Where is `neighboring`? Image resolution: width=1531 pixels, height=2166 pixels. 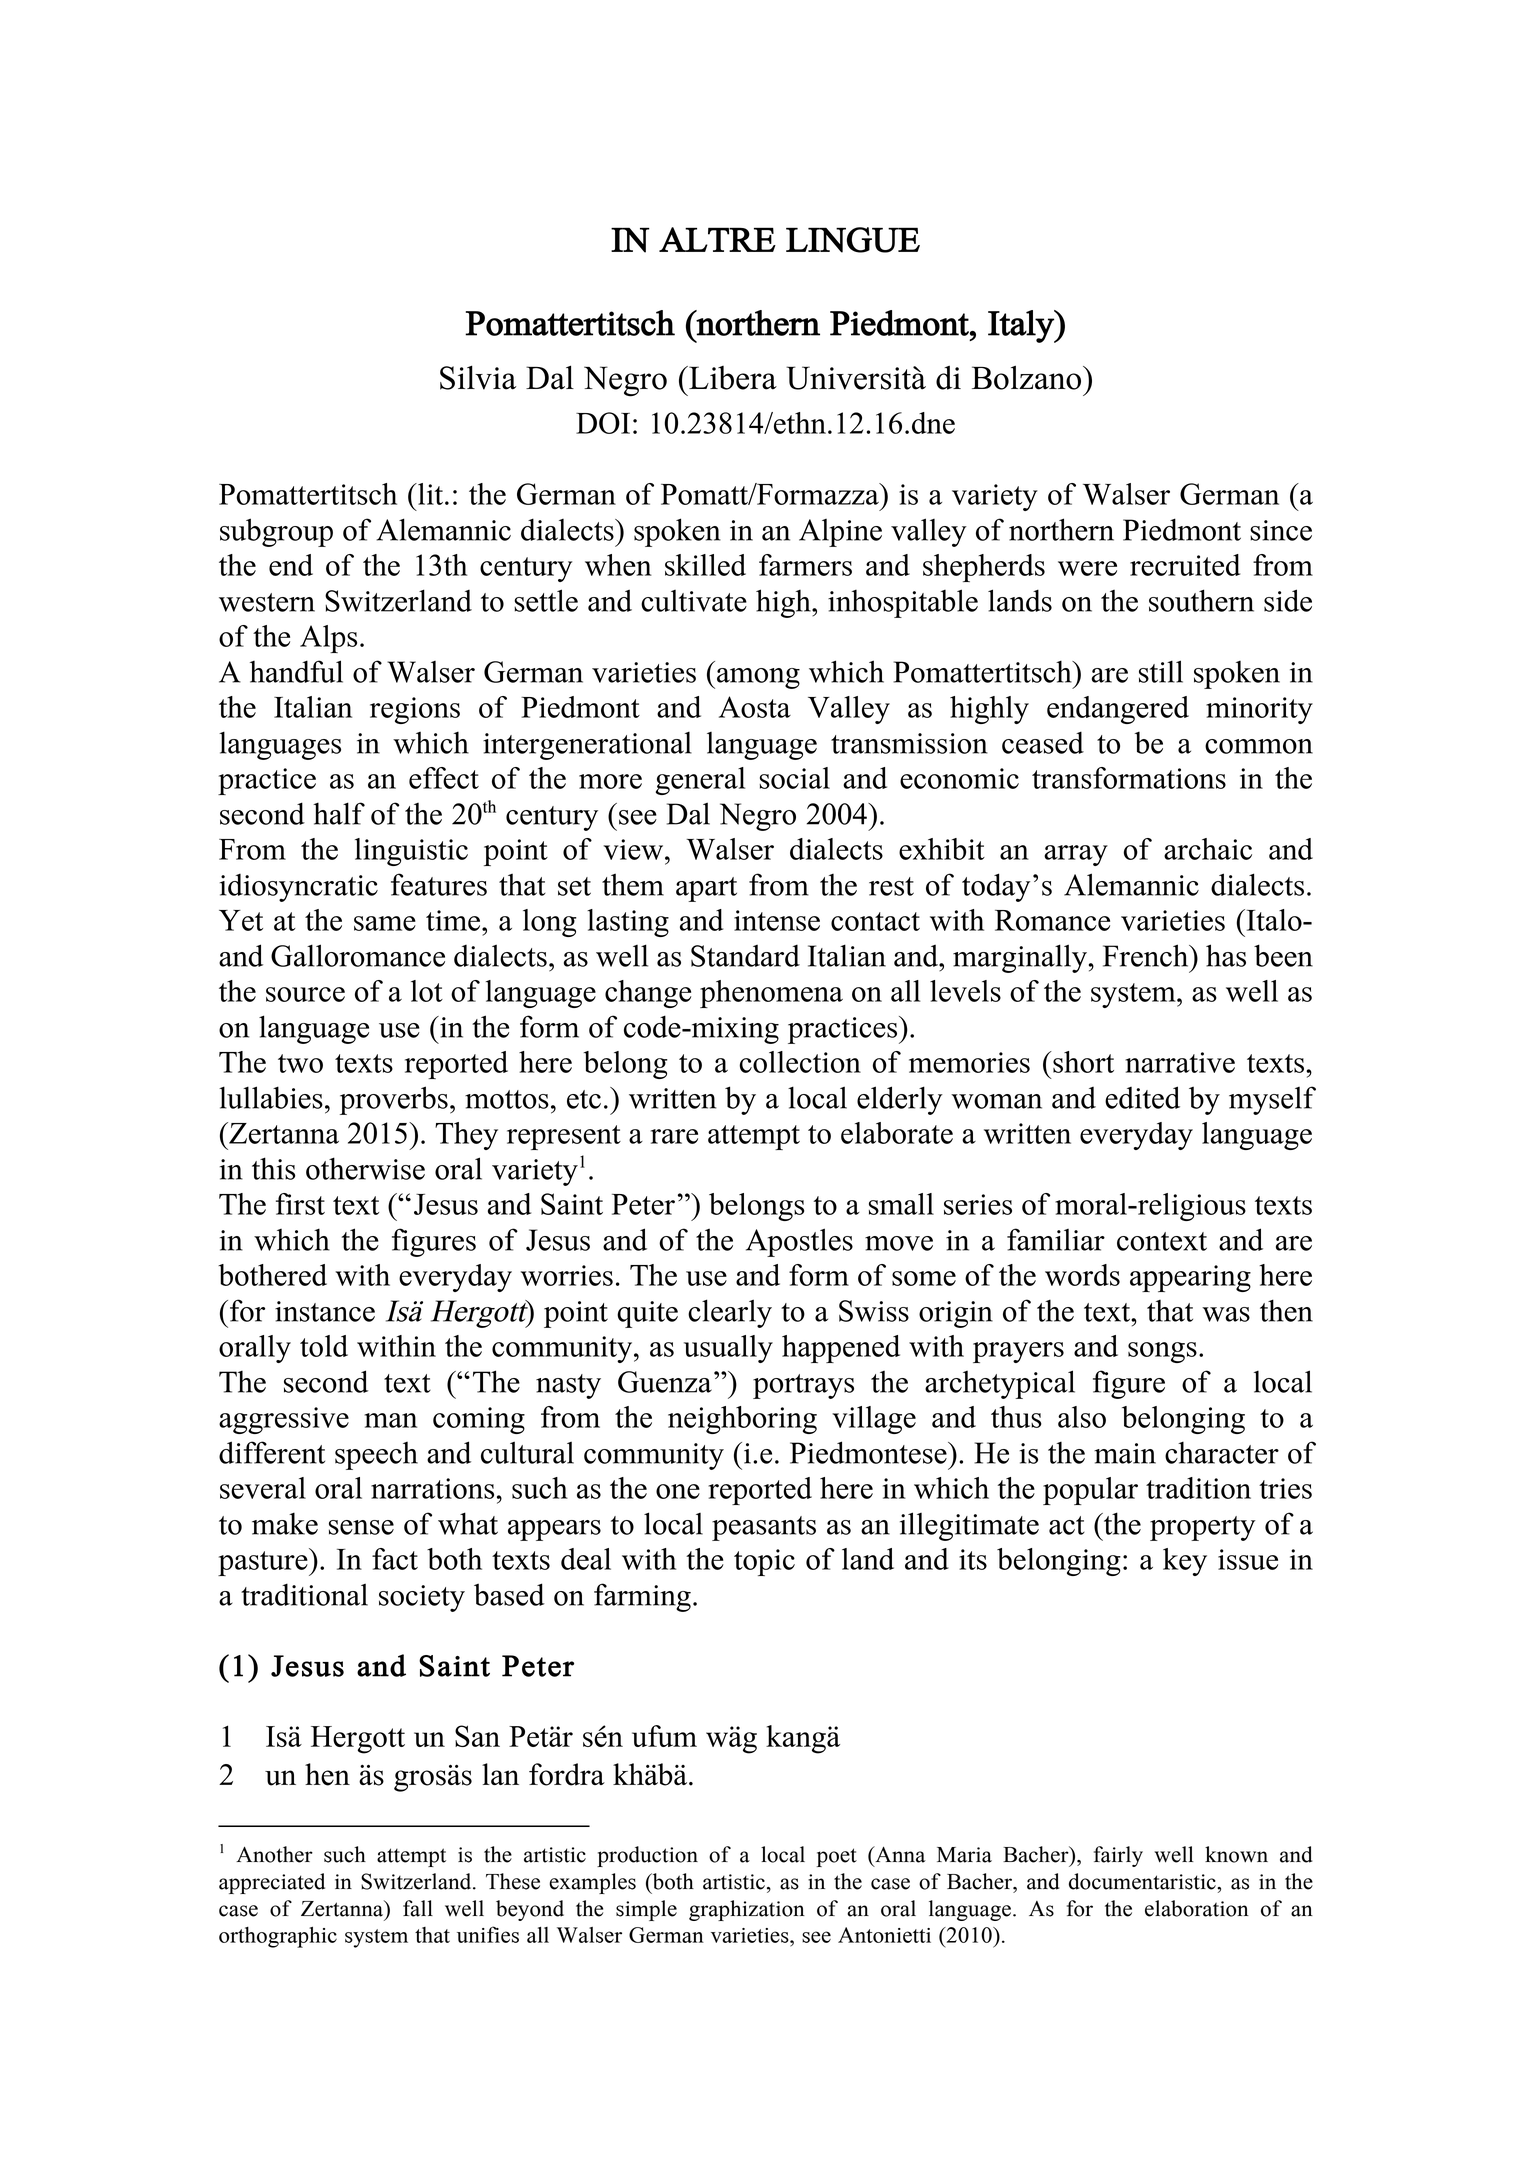 neighboring is located at coordinates (742, 1420).
